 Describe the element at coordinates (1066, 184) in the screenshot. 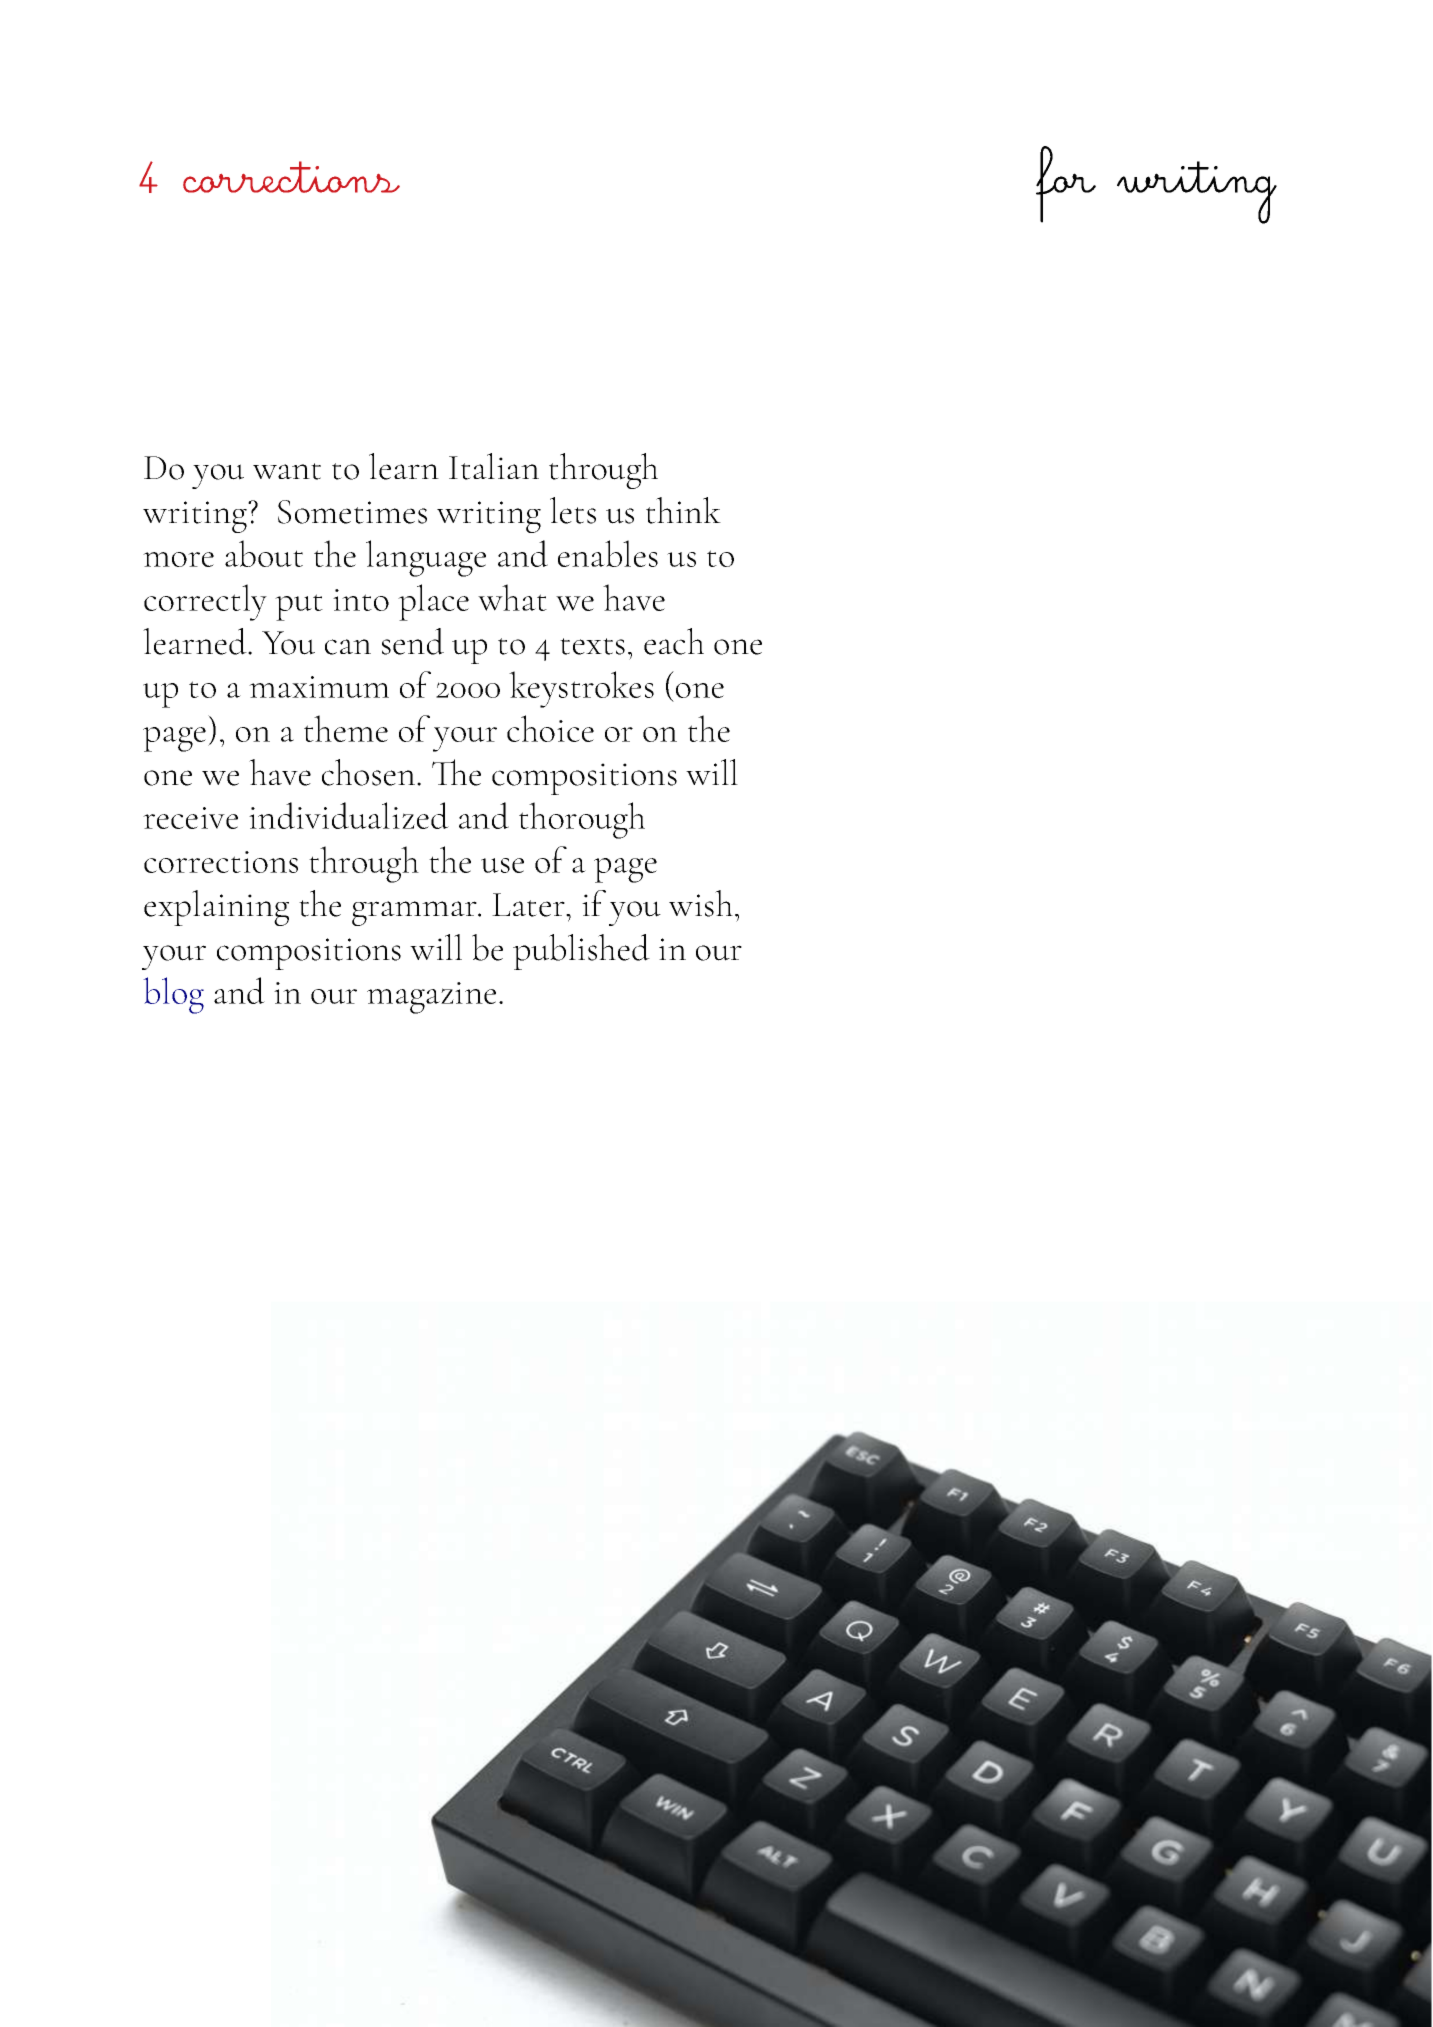

I see `for` at that location.
